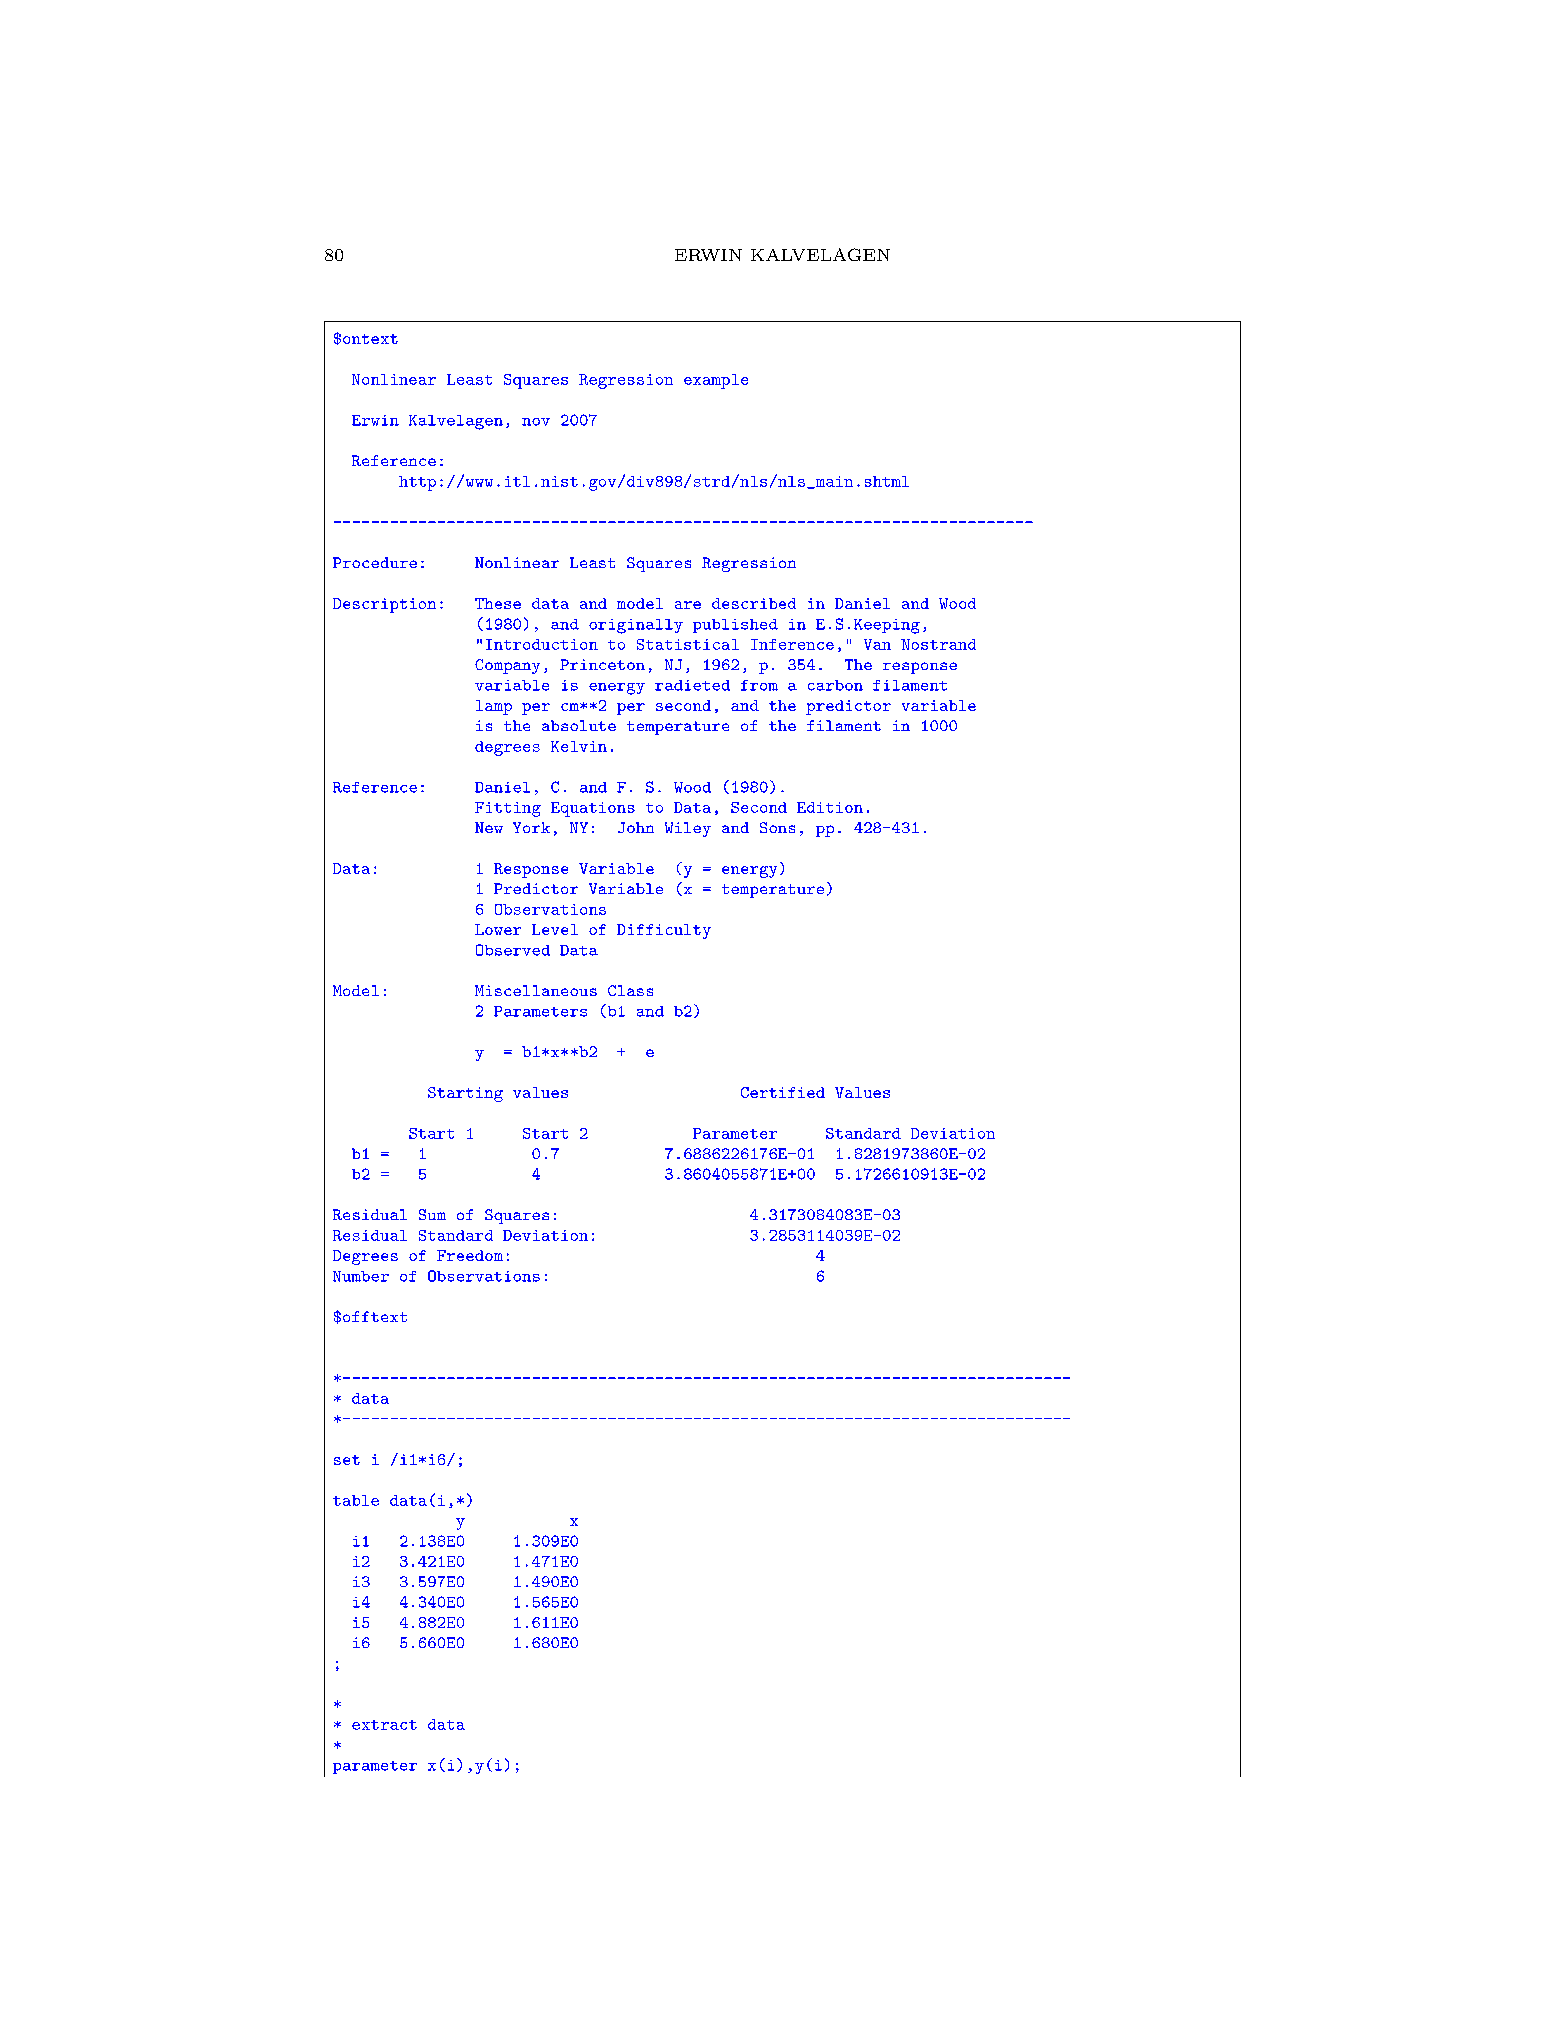 Image resolution: width=1565 pixels, height=2025 pixels. What do you see at coordinates (835, 685) in the screenshot?
I see `carbon` at bounding box center [835, 685].
